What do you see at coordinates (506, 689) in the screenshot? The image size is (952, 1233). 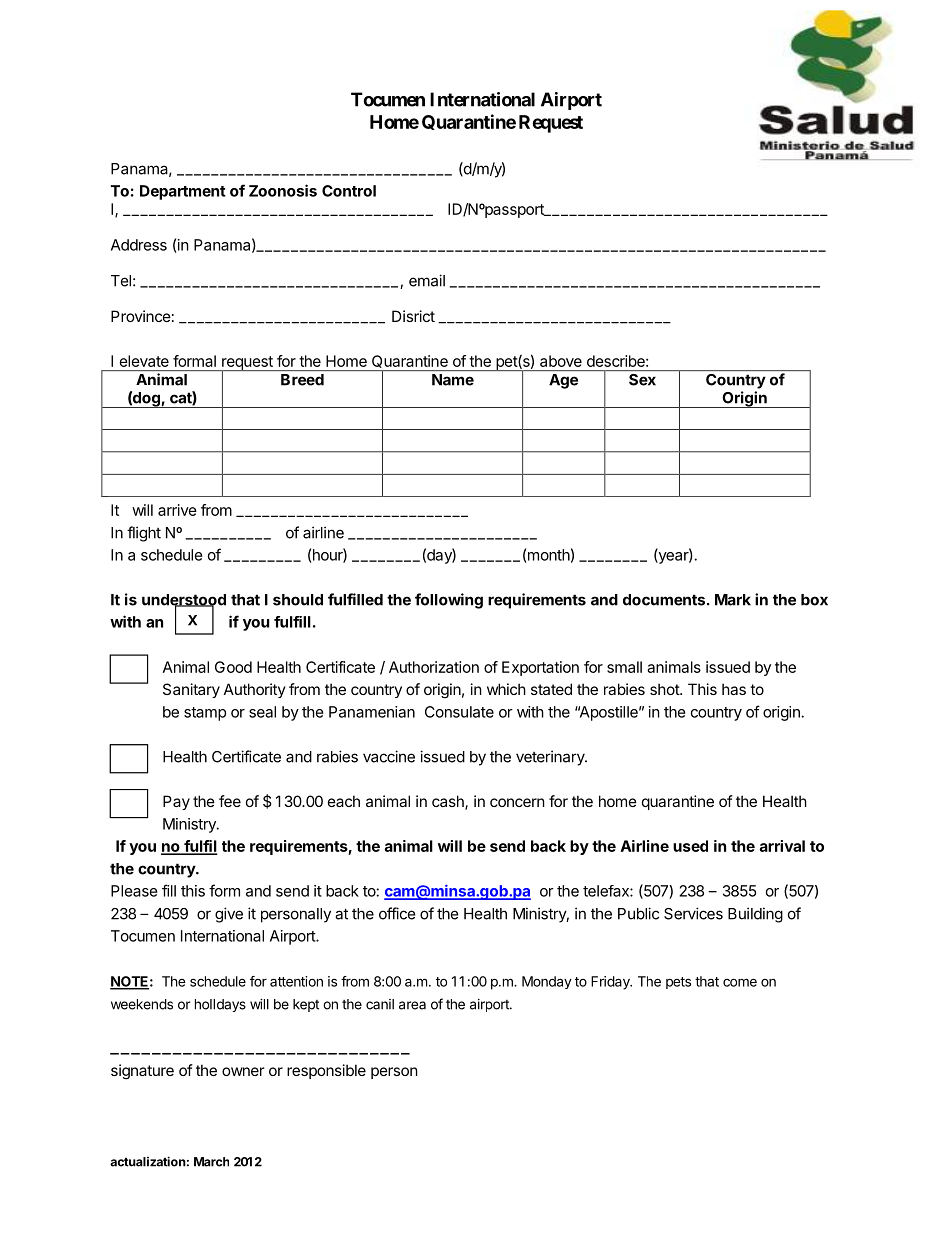 I see `which` at bounding box center [506, 689].
